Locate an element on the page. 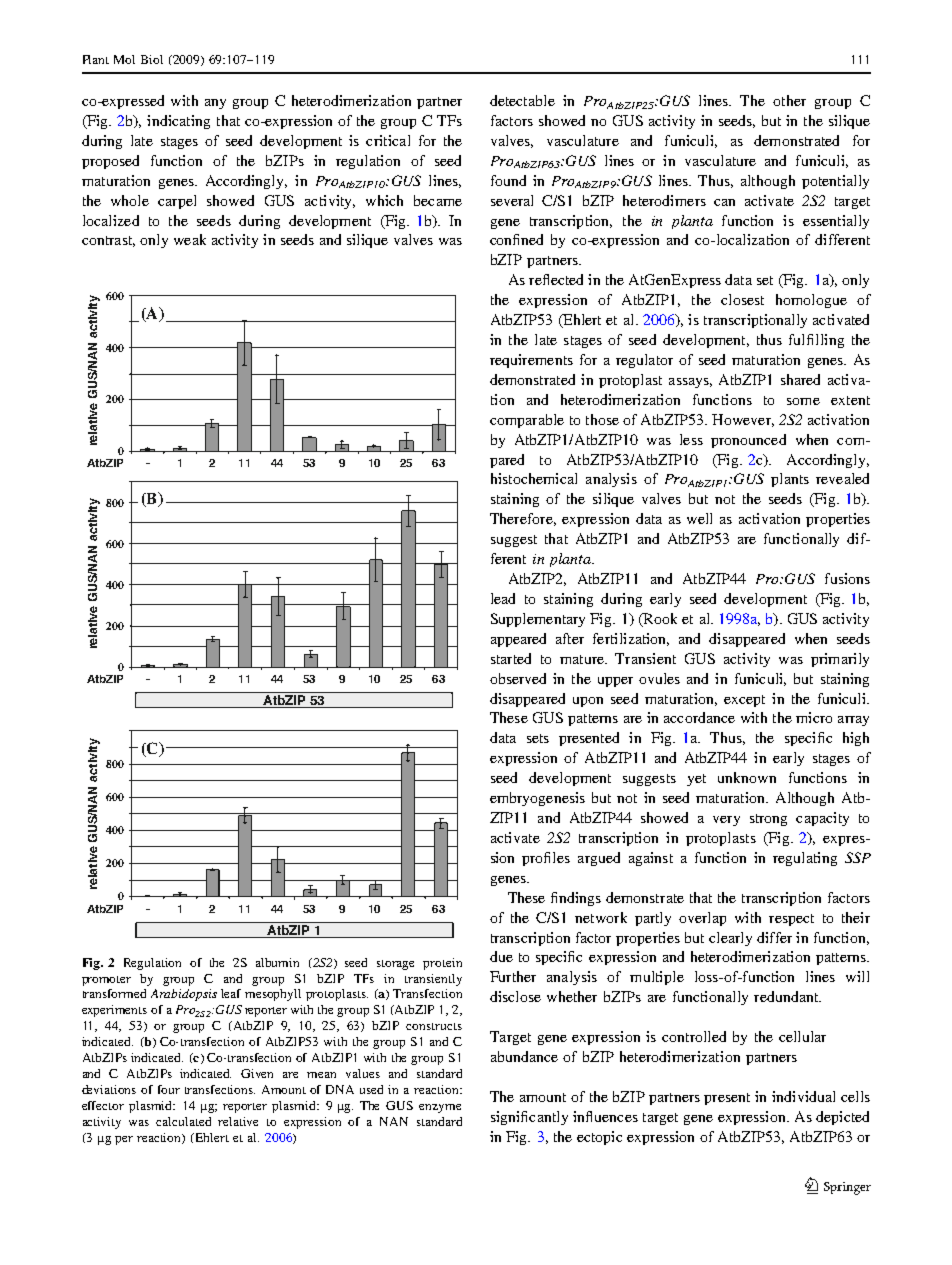 The image size is (952, 1265). other is located at coordinates (789, 100).
